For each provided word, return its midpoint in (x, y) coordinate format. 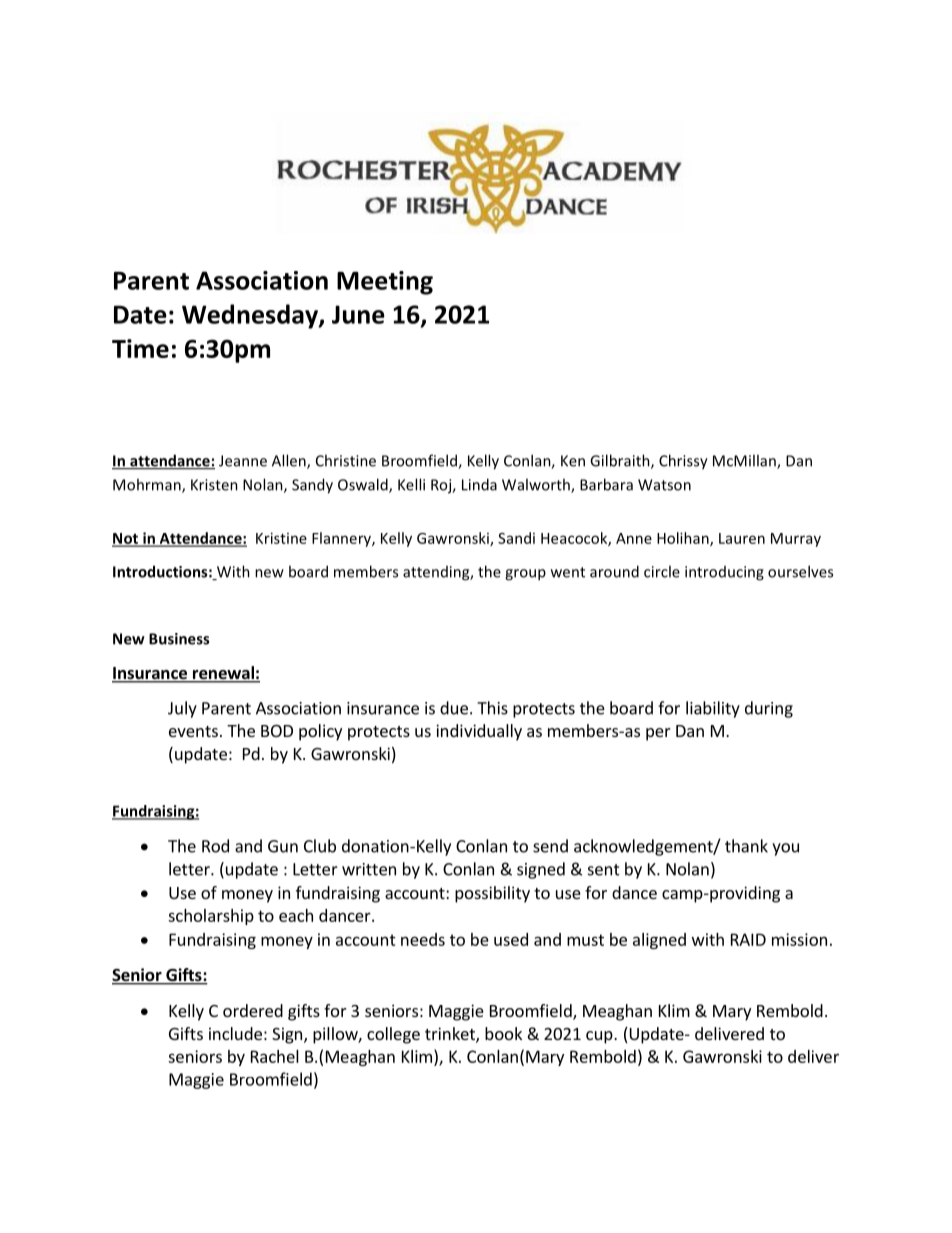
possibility (492, 894)
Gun (283, 846)
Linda (479, 484)
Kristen (214, 485)
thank (746, 846)
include (235, 1033)
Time (140, 348)
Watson (664, 485)
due (454, 708)
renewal (223, 674)
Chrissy (683, 462)
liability (713, 709)
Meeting (385, 283)
